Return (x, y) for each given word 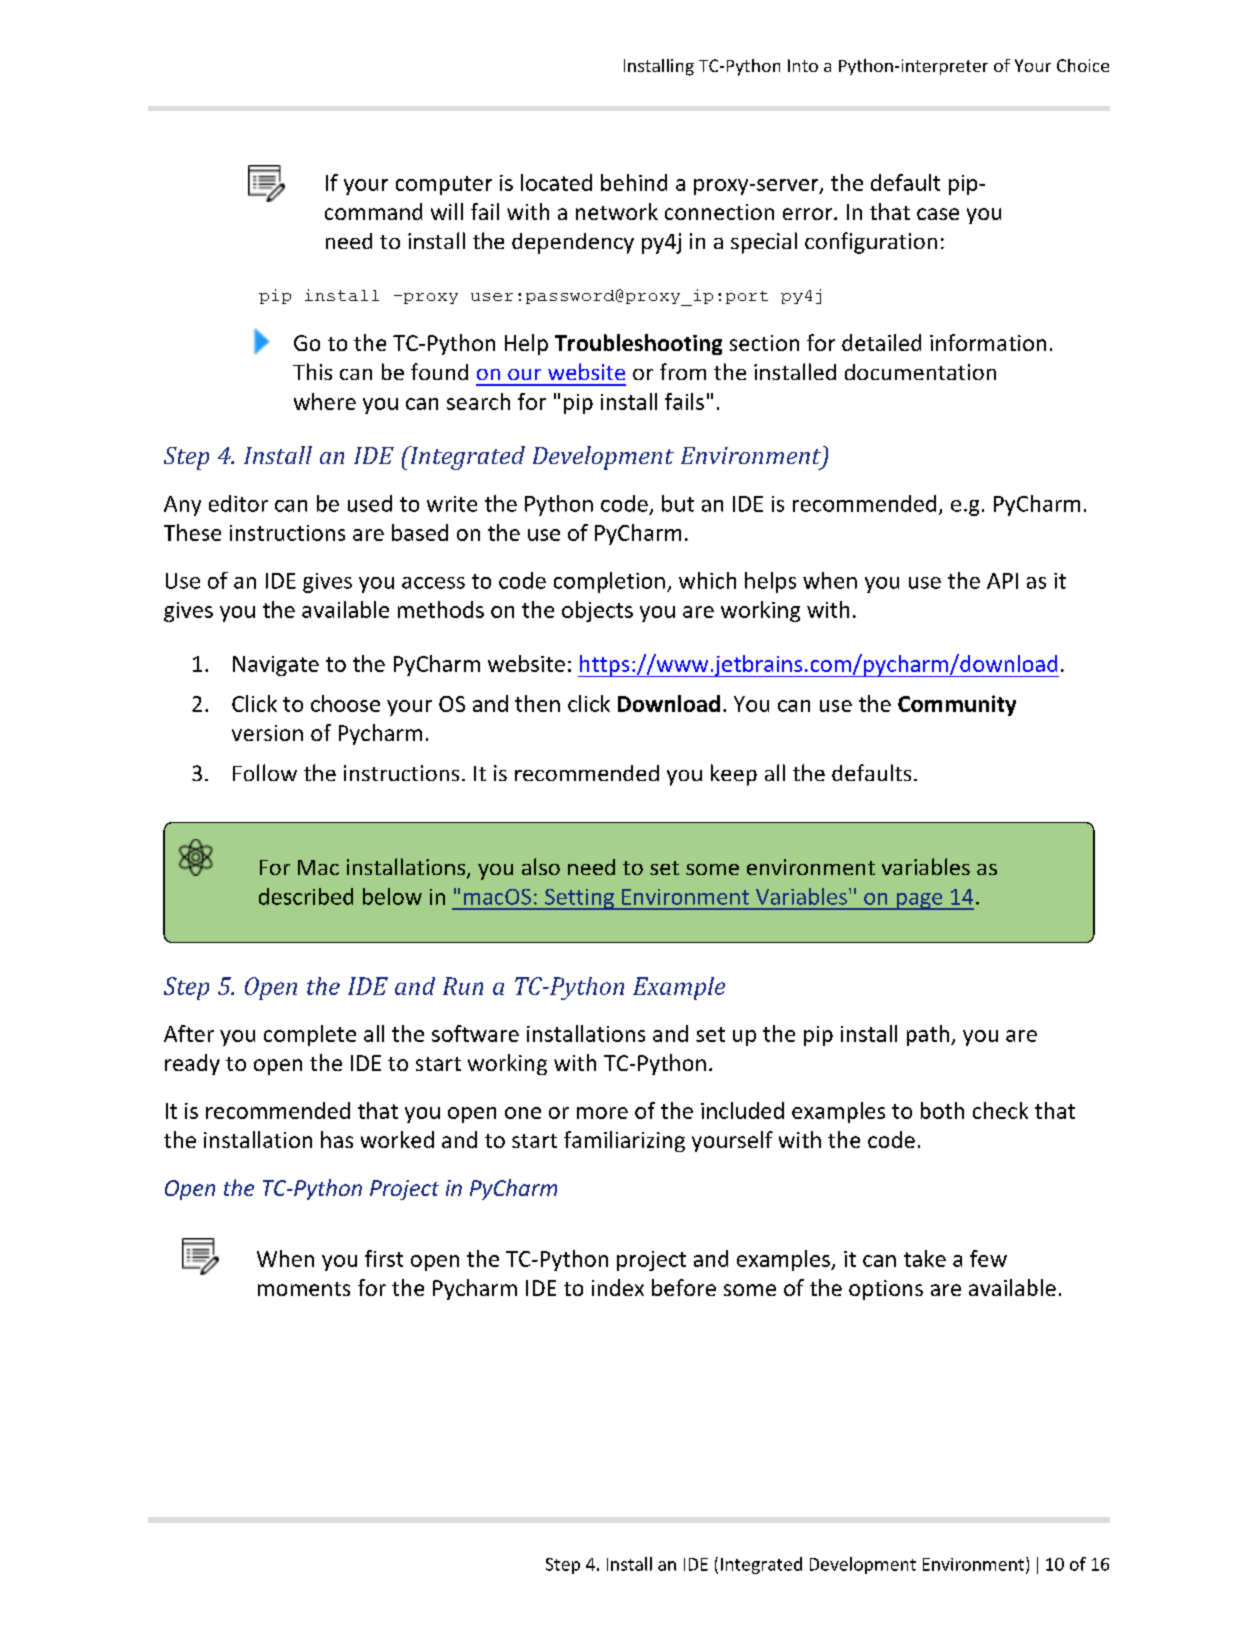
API (1002, 581)
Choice (1083, 65)
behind (634, 182)
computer (444, 185)
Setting (579, 899)
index (618, 1287)
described (306, 896)
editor (238, 503)
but (678, 503)
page (919, 901)
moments (304, 1289)
